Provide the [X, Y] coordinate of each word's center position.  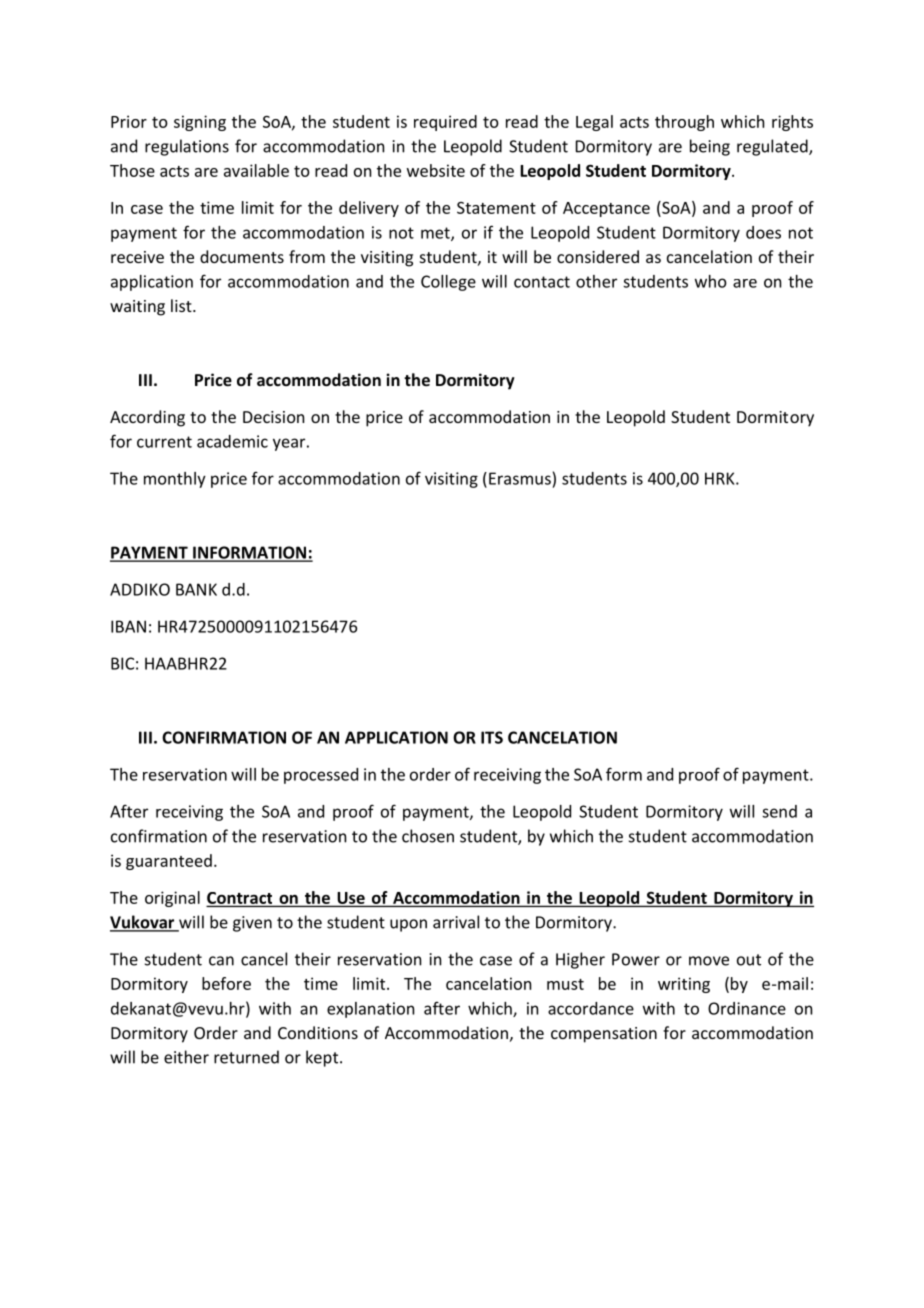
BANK [196, 589]
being [710, 147]
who [711, 281]
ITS [492, 737]
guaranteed [169, 862]
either [186, 1057]
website [436, 170]
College [448, 283]
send [779, 811]
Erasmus [520, 478]
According [147, 418]
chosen [428, 836]
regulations [187, 147]
